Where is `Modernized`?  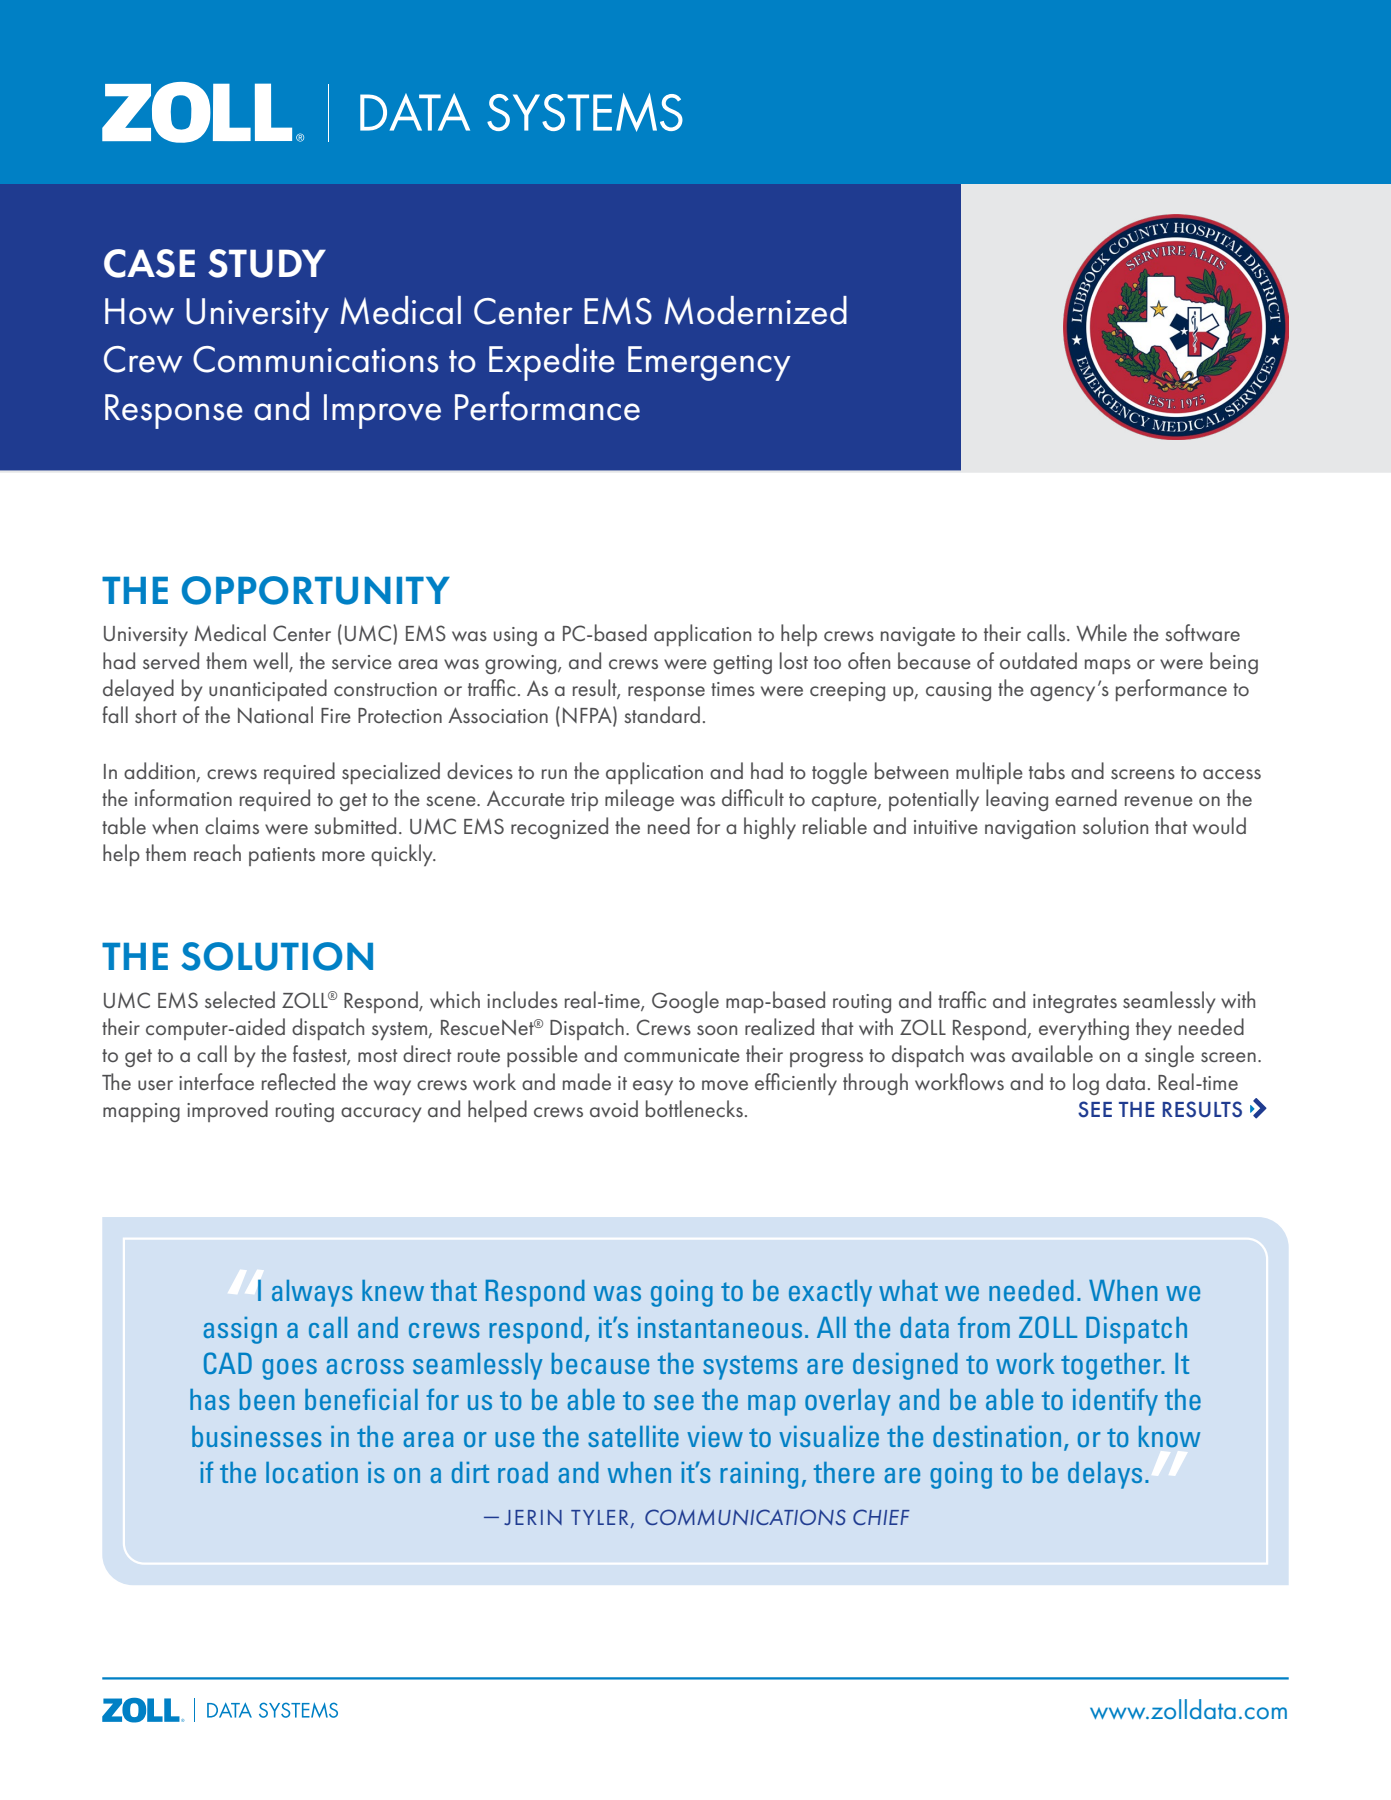
Modernized is located at coordinates (756, 310).
